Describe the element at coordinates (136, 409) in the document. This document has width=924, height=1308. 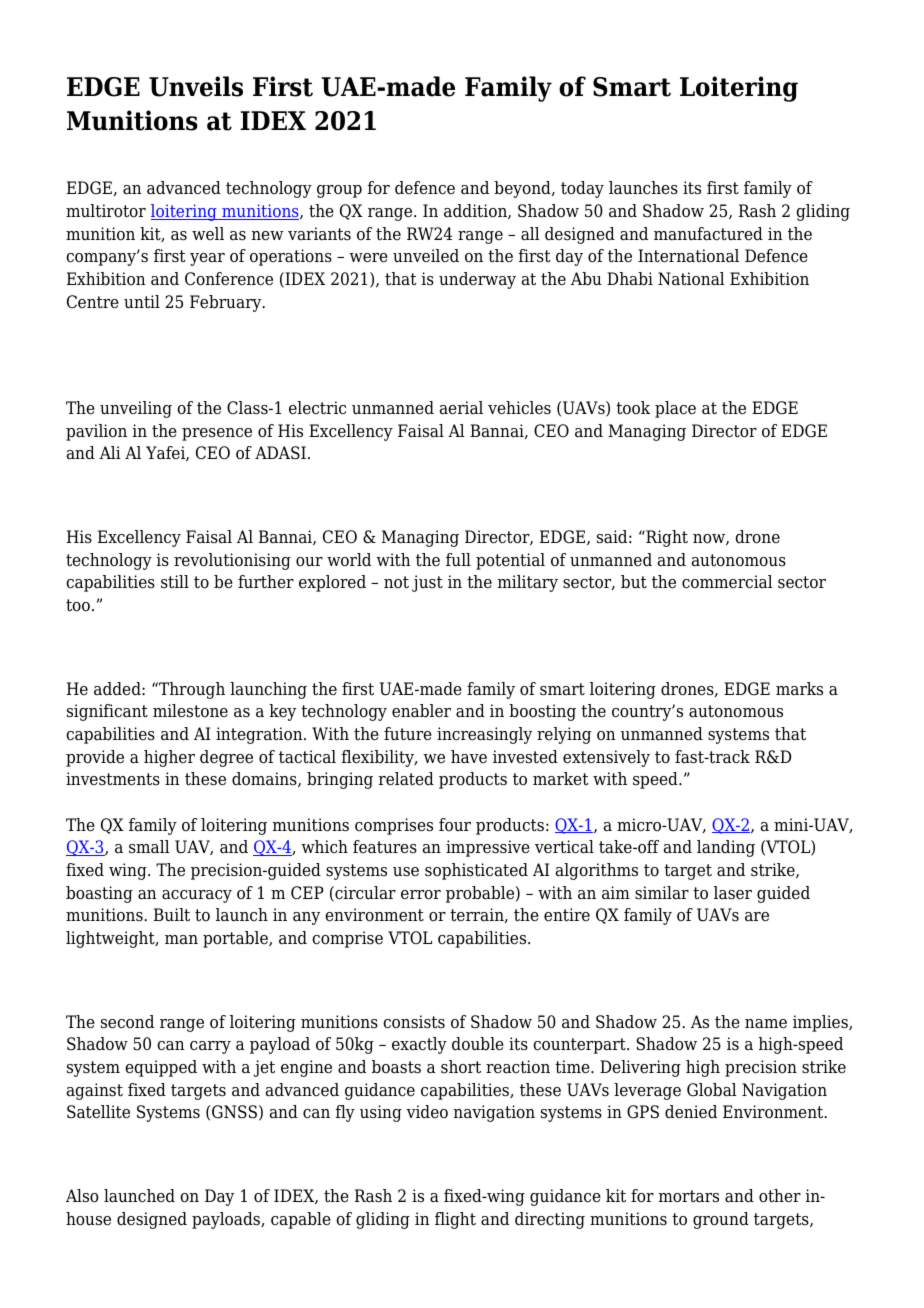
I see `unveiling` at that location.
